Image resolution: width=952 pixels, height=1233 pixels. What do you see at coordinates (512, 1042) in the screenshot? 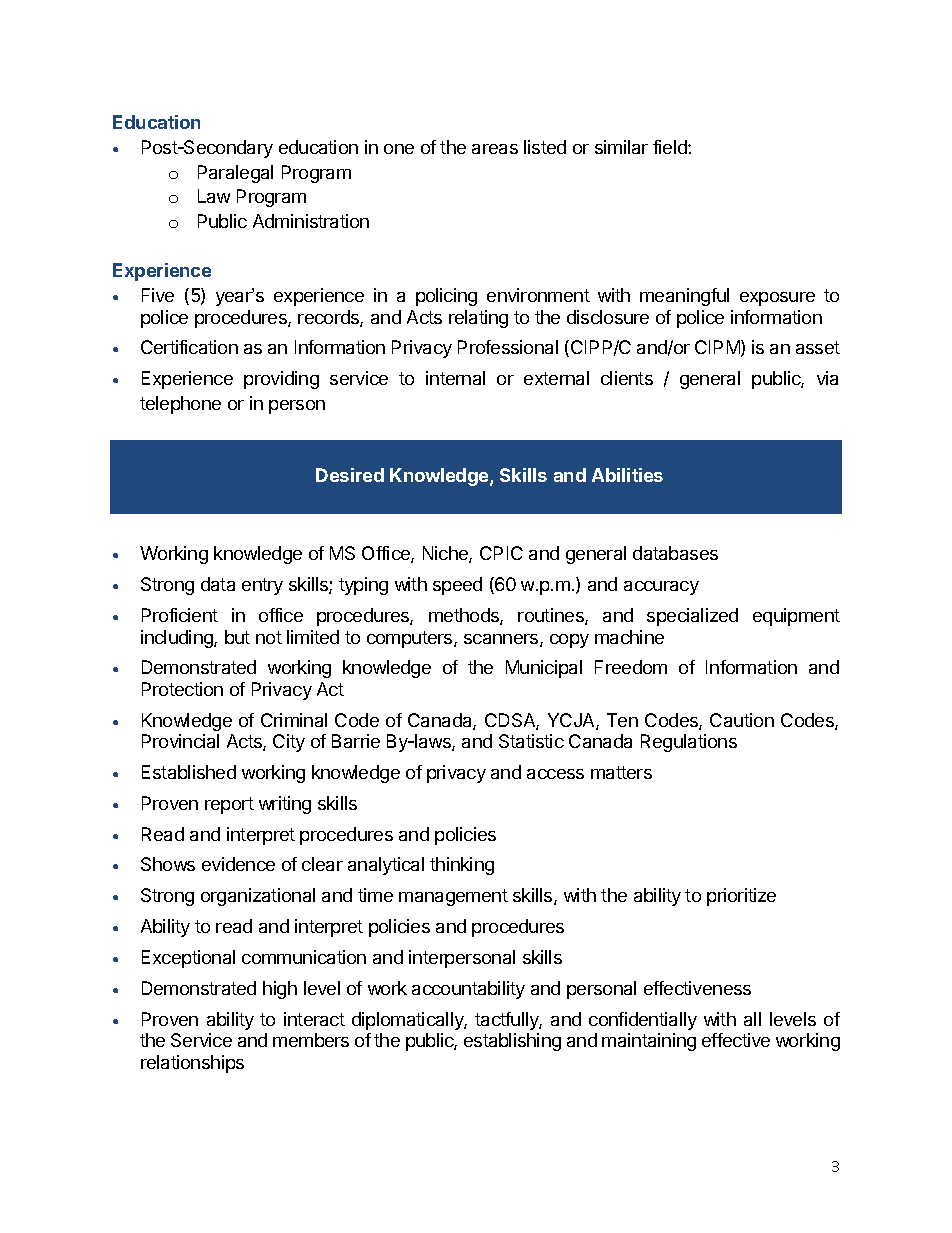
I see `establishing` at bounding box center [512, 1042].
